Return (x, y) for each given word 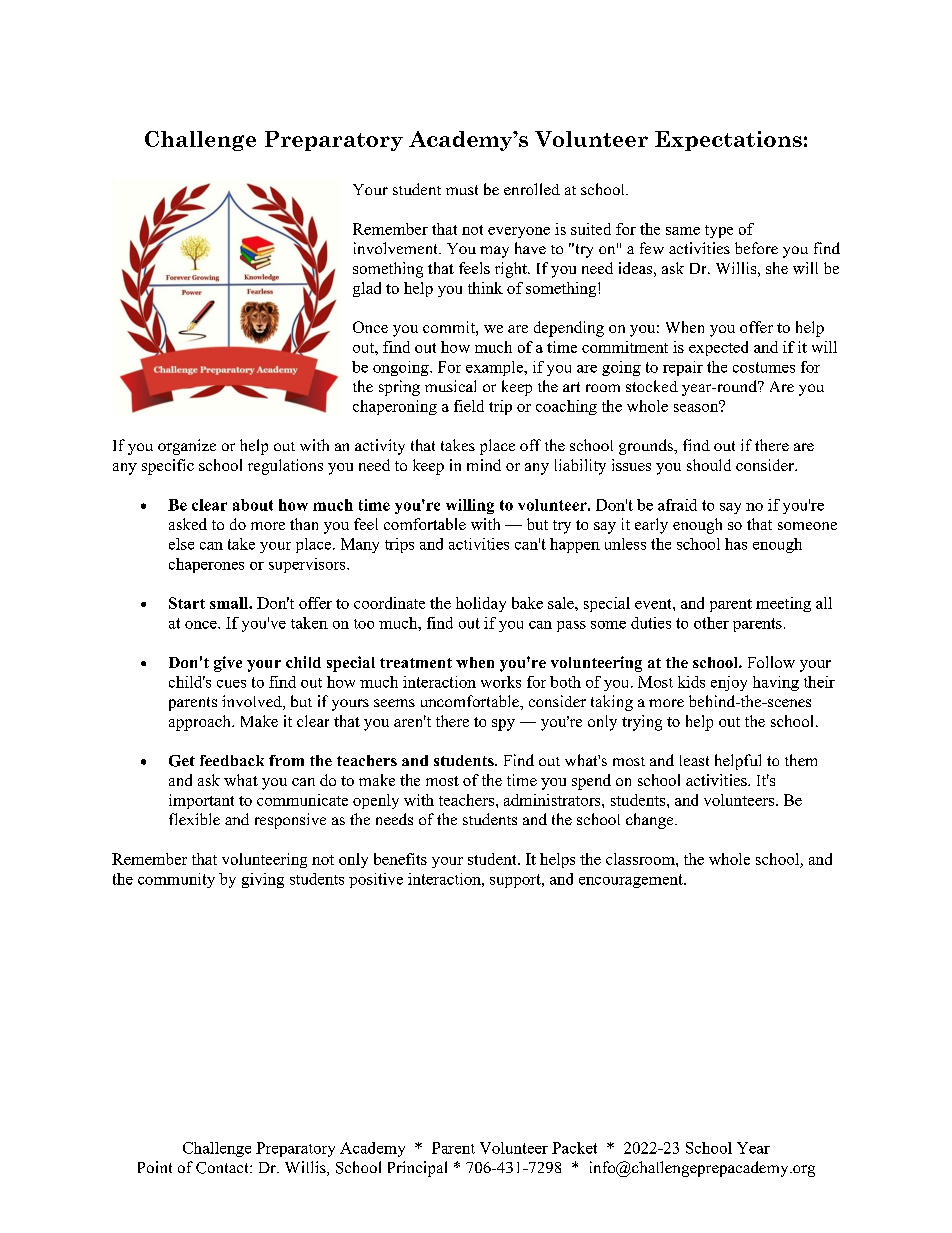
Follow (771, 662)
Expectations (728, 141)
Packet (574, 1148)
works (501, 682)
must (462, 190)
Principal (417, 1169)
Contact (223, 1168)
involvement (397, 248)
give (228, 664)
